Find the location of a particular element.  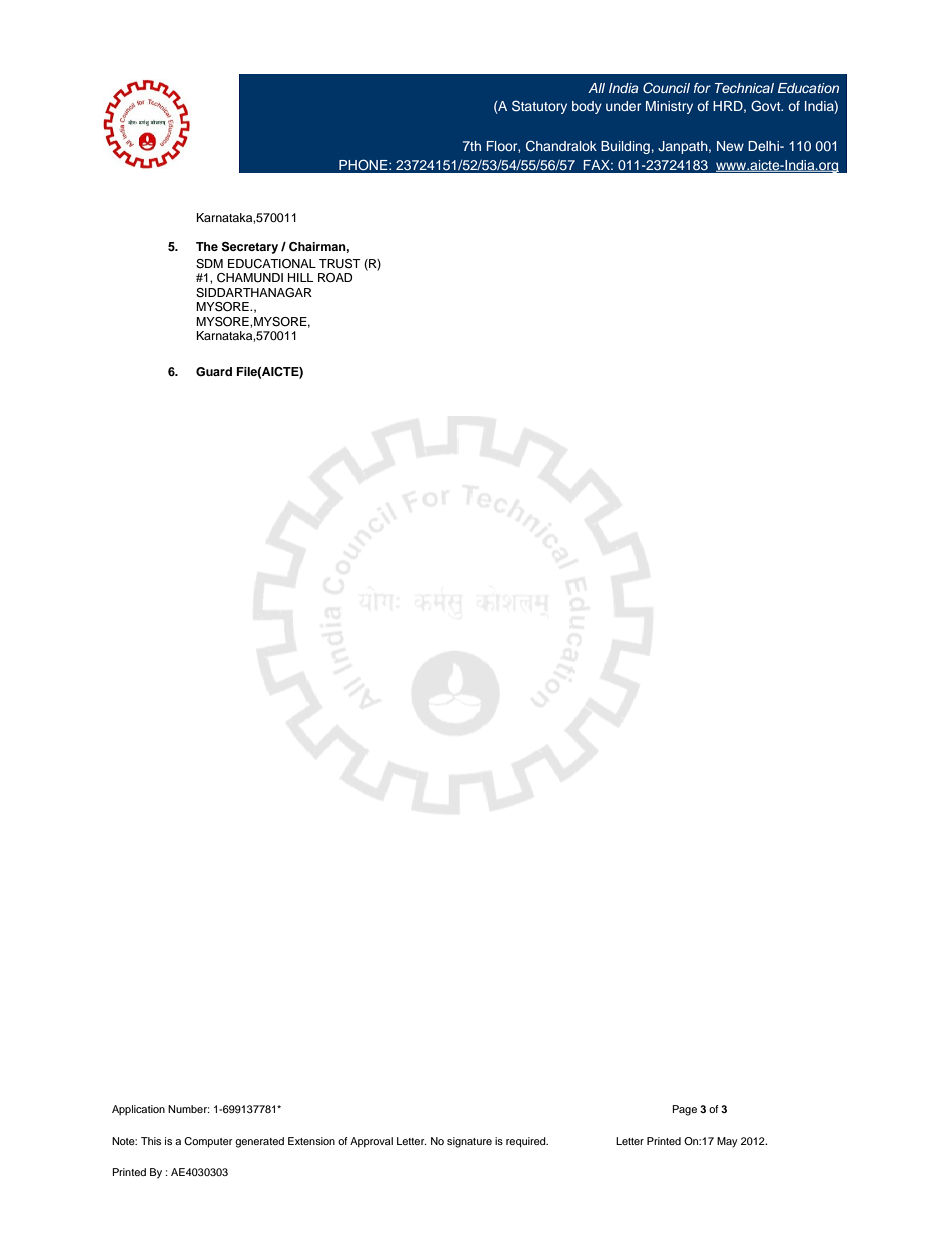

Computer is located at coordinates (208, 1142).
